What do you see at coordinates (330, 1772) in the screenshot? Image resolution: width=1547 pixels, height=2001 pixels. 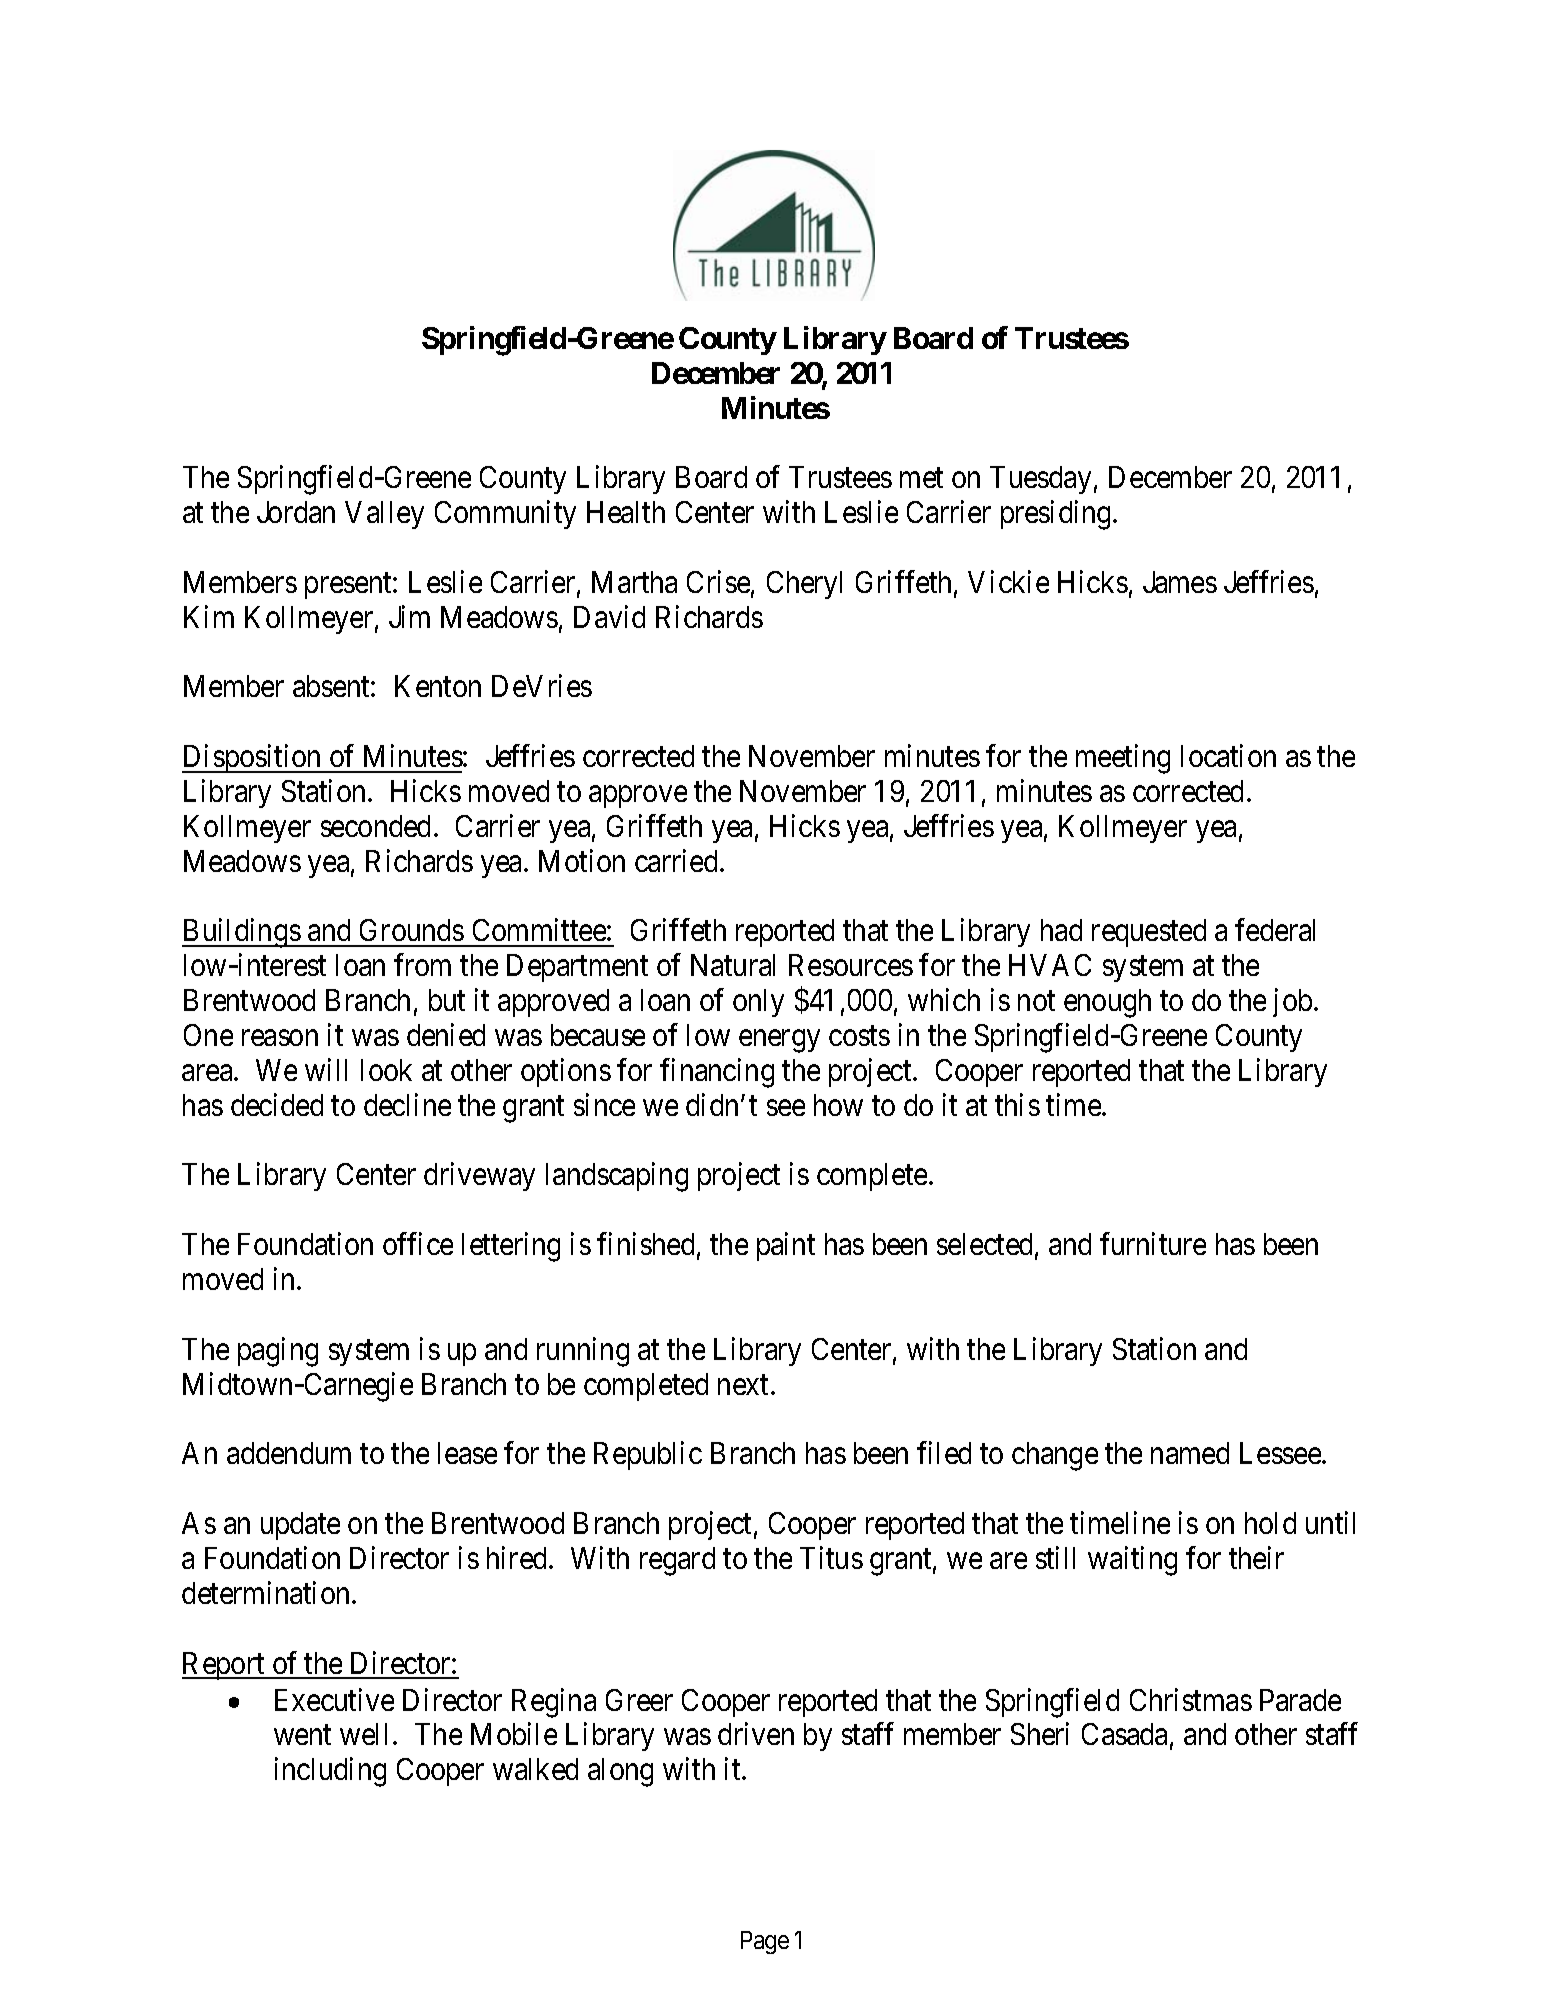 I see `including` at bounding box center [330, 1772].
